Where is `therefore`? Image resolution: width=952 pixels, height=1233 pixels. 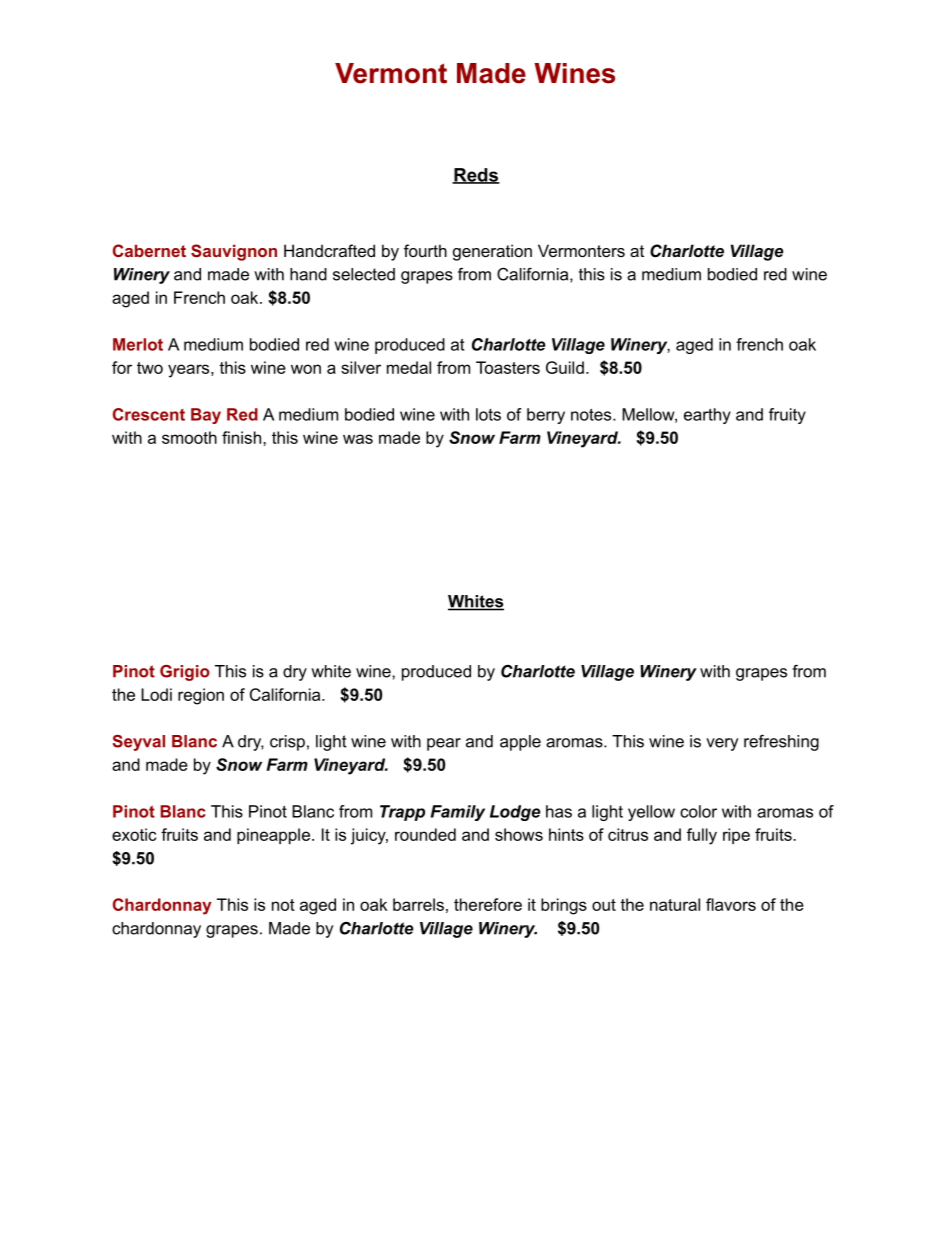
therefore is located at coordinates (488, 904).
